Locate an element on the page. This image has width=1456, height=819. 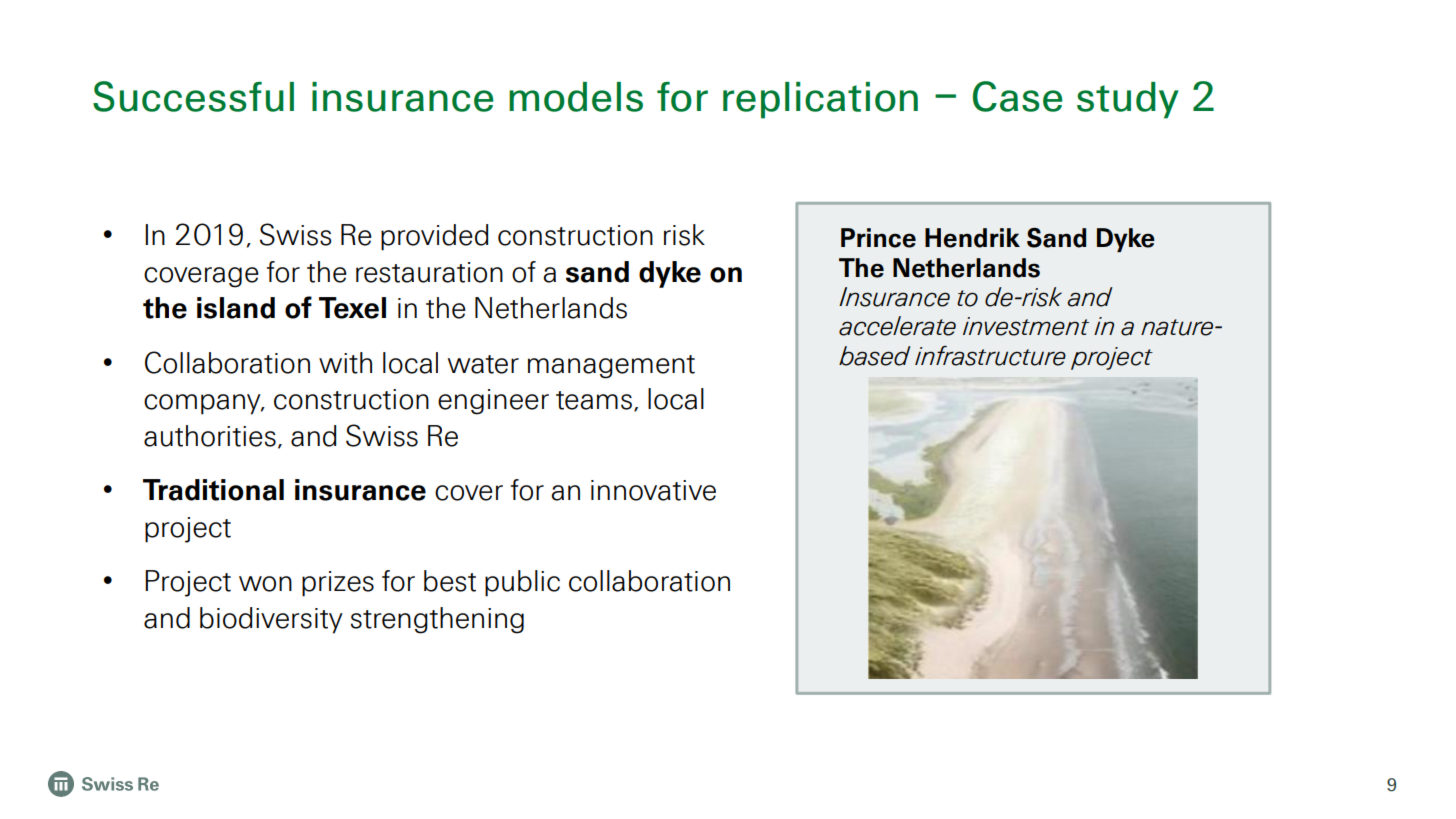
Successful is located at coordinates (193, 96).
